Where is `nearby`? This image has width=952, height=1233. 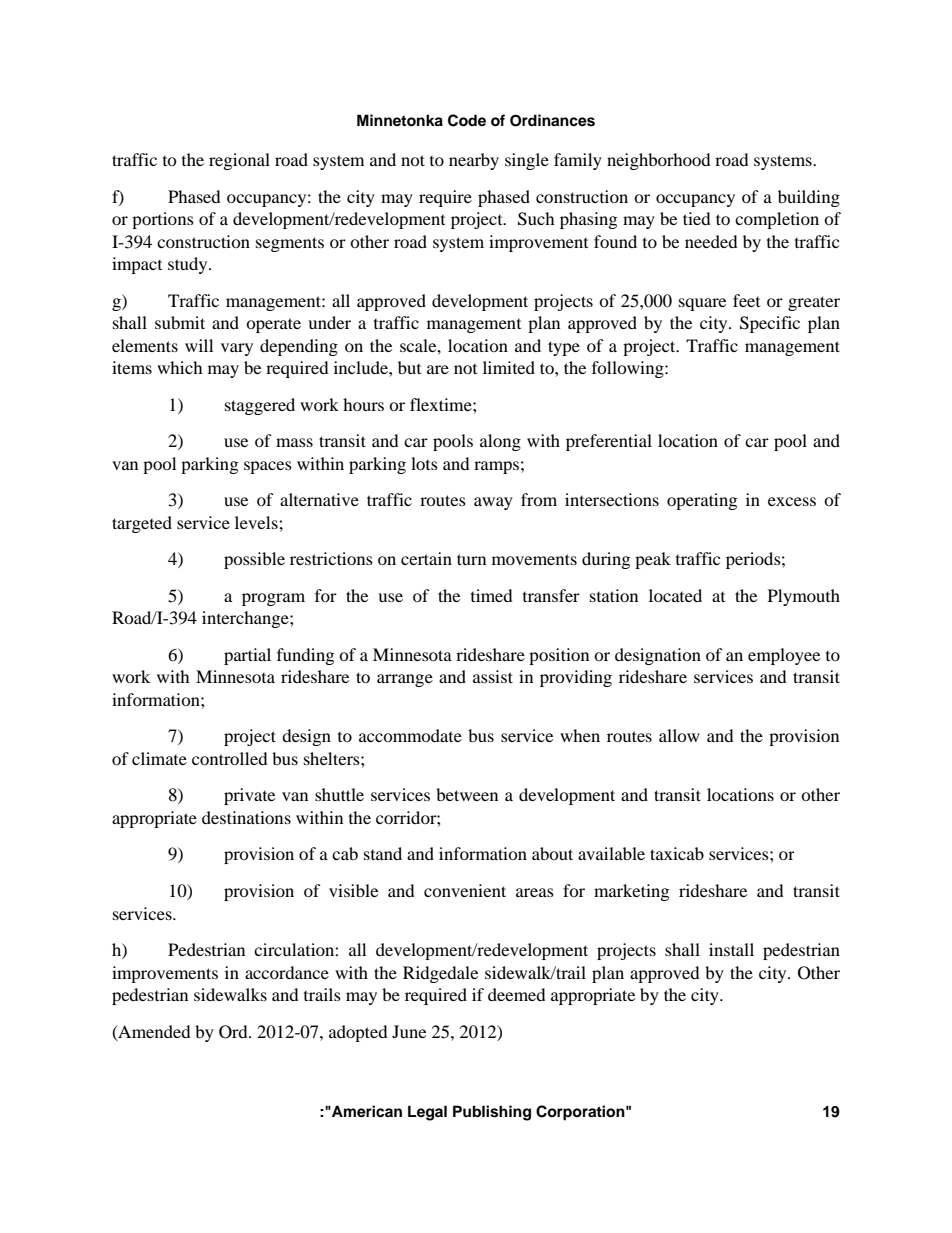 nearby is located at coordinates (474, 161).
